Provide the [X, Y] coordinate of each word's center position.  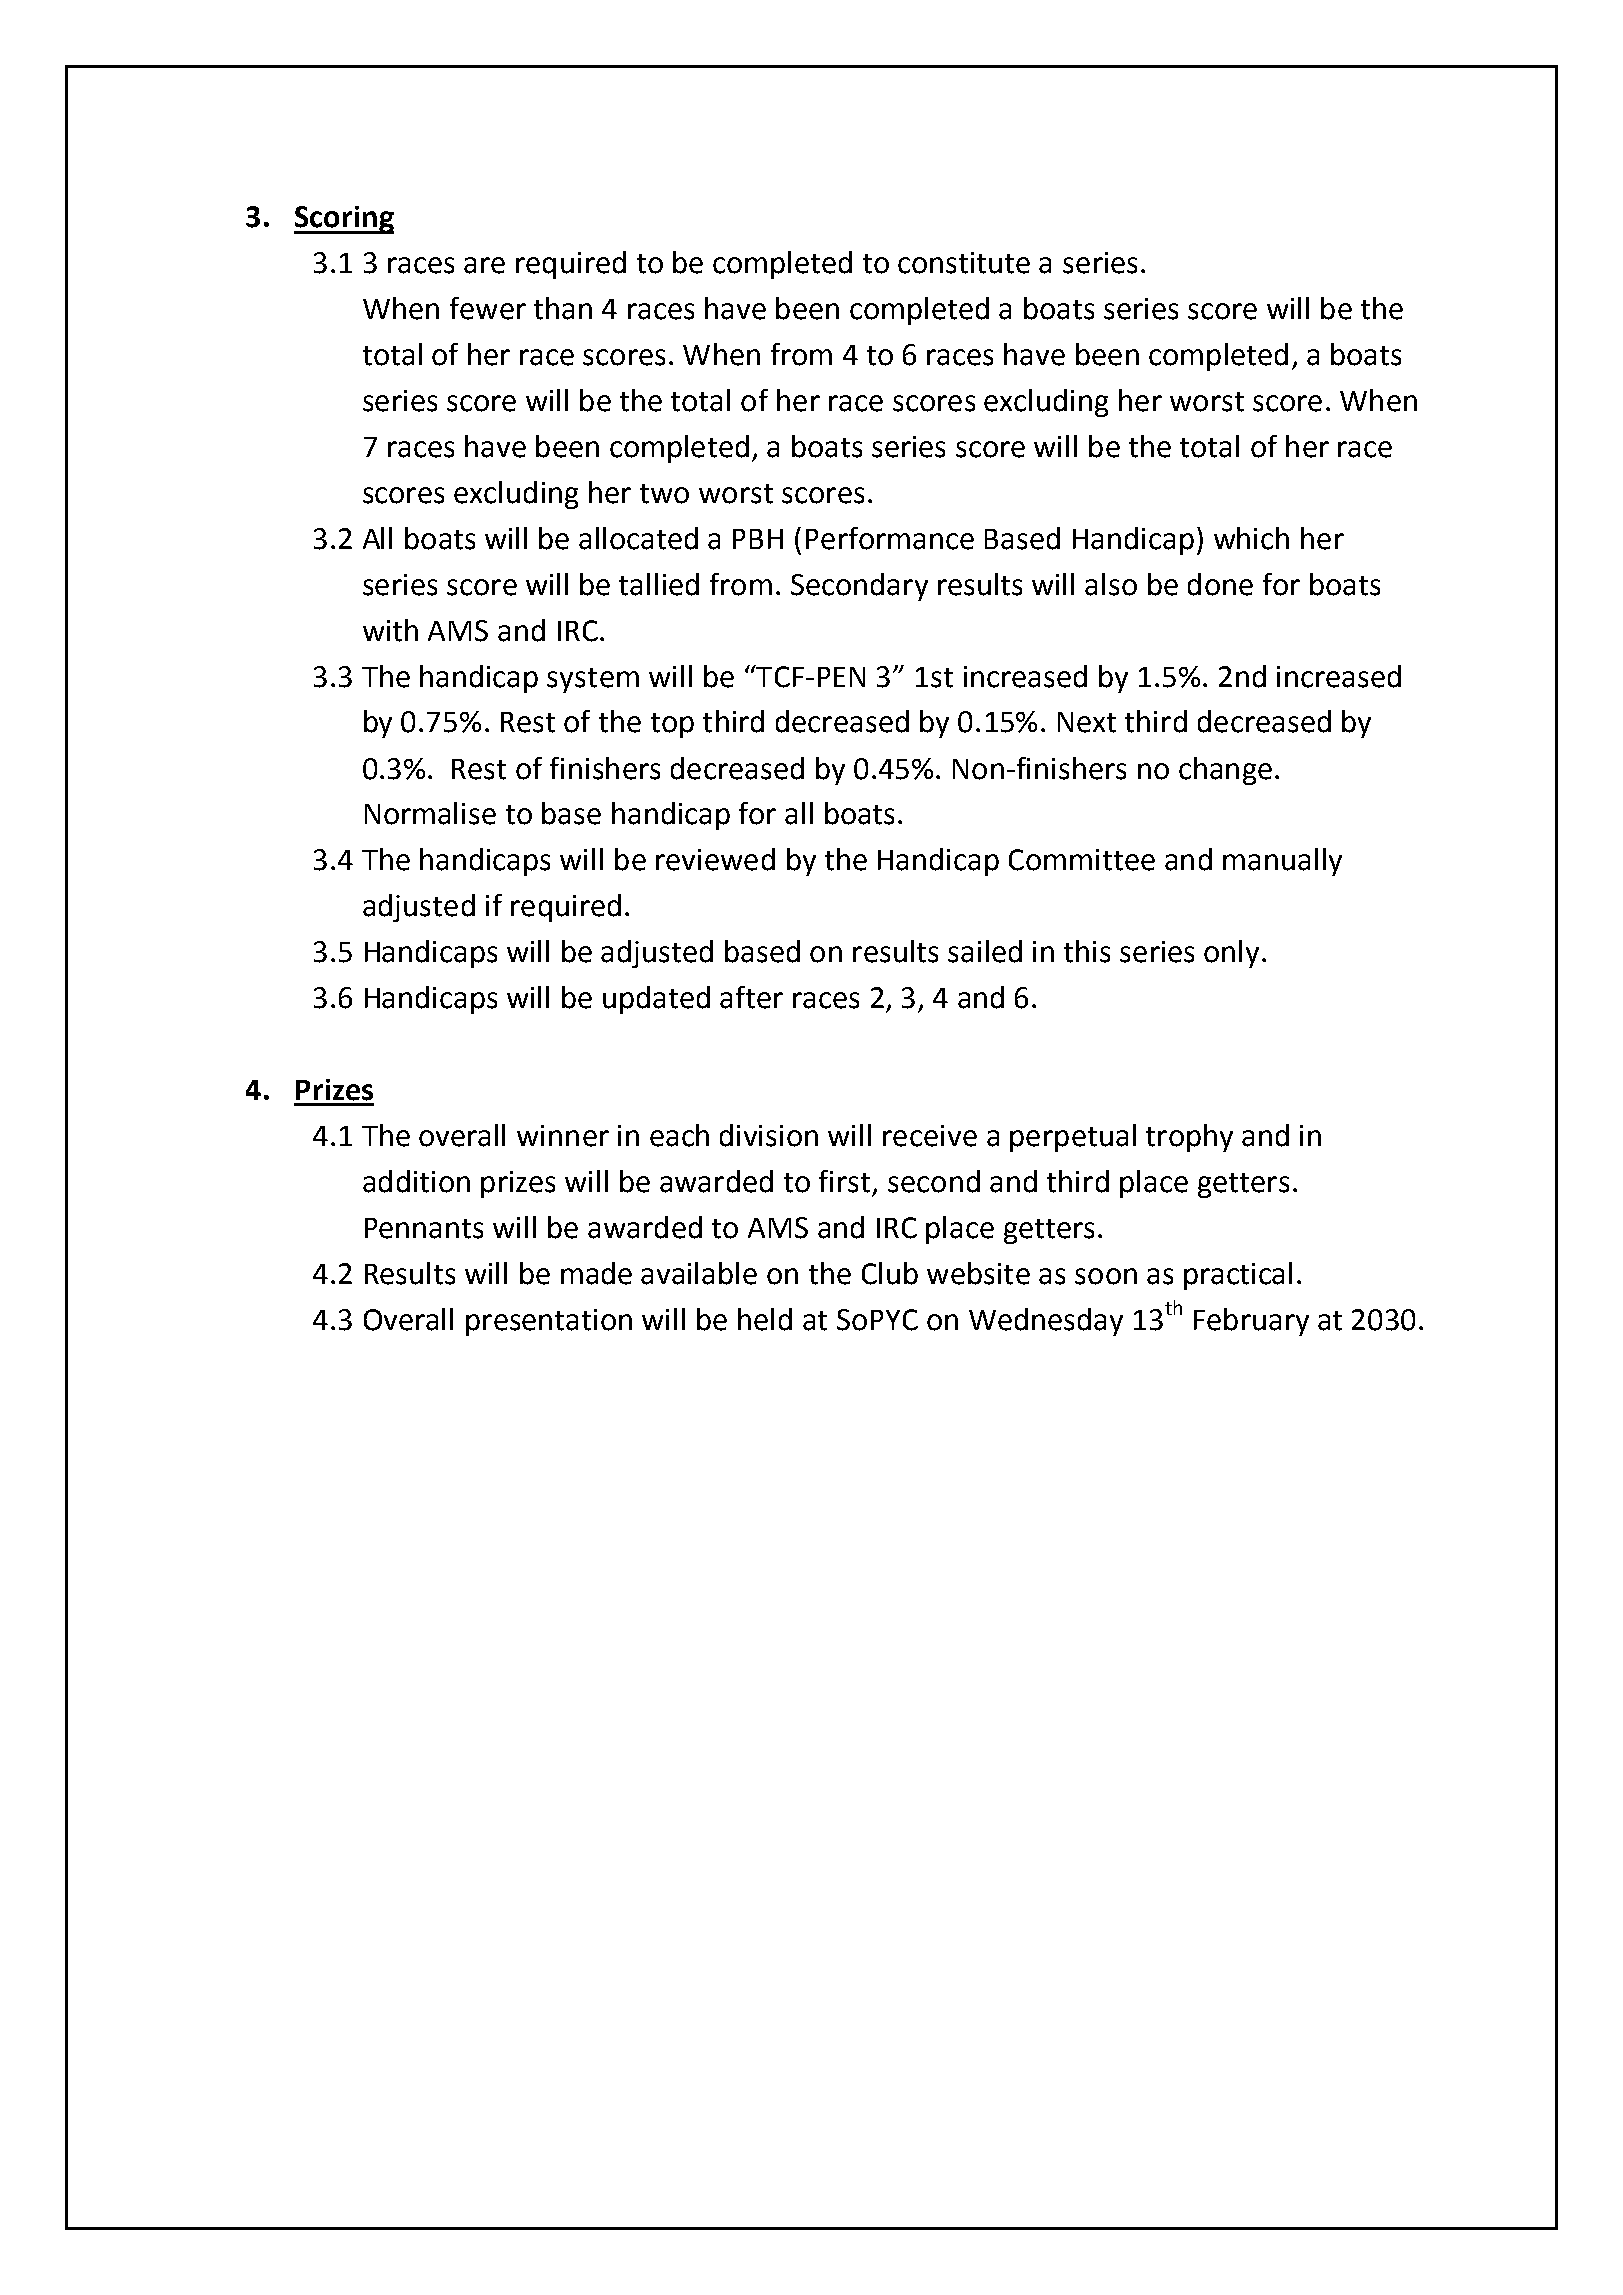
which [1251, 538]
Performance [890, 538]
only [1231, 954]
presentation [549, 1322]
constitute [964, 263]
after [751, 997]
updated [656, 1000]
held [765, 1319]
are [484, 265]
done [1220, 584]
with [390, 630]
